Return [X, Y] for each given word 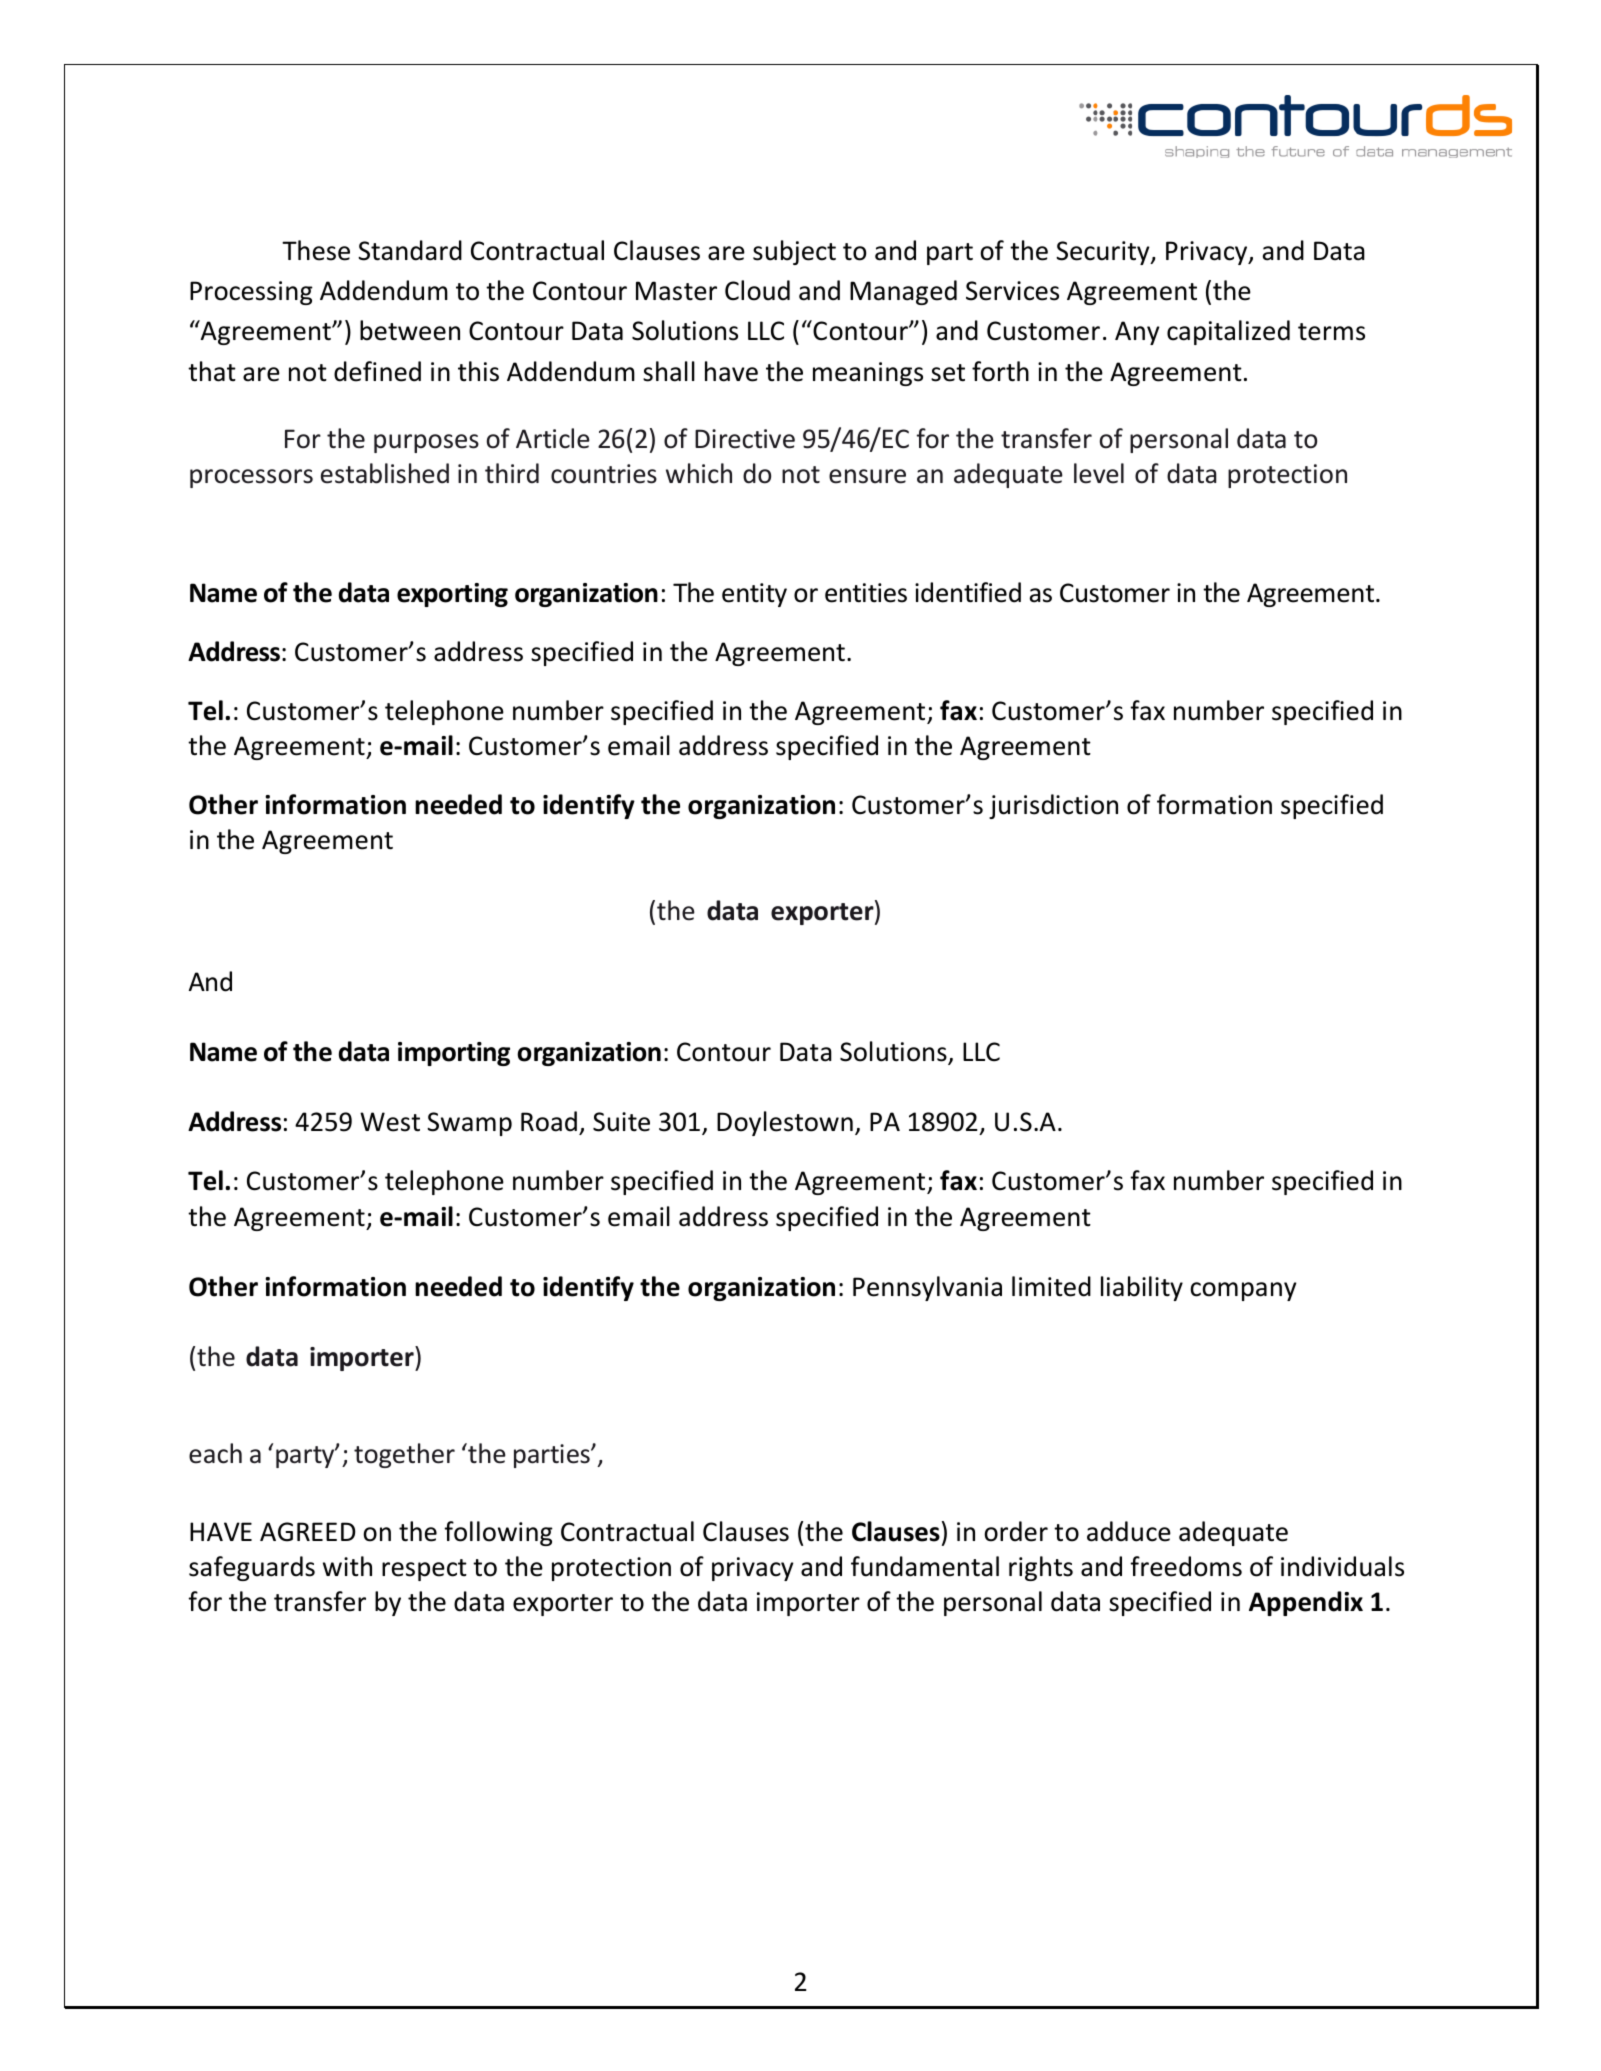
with [347, 1566]
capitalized [1228, 332]
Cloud [757, 290]
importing [454, 1054]
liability [1142, 1288]
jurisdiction [1053, 806]
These [316, 250]
